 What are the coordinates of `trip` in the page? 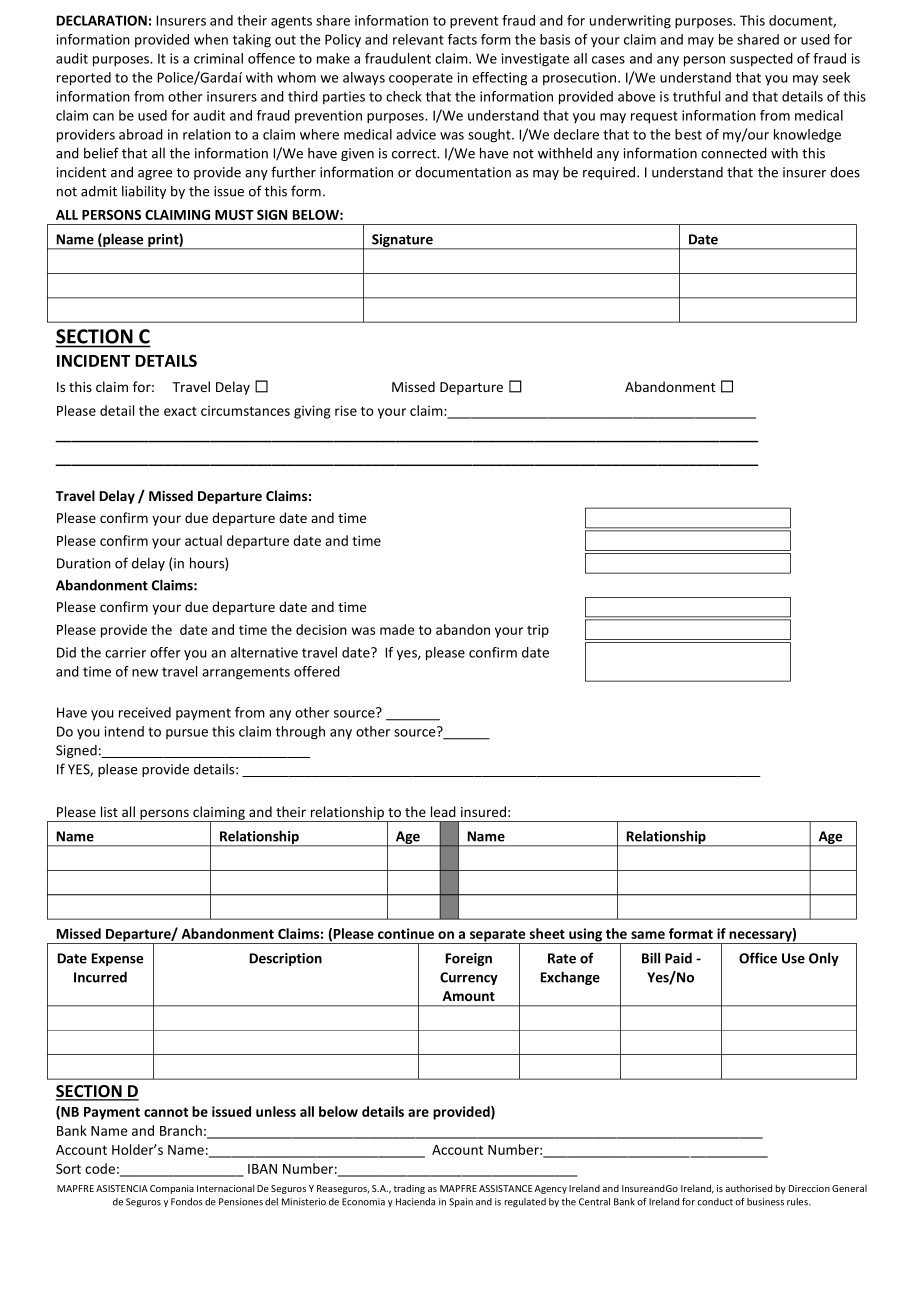 It's located at (538, 631).
